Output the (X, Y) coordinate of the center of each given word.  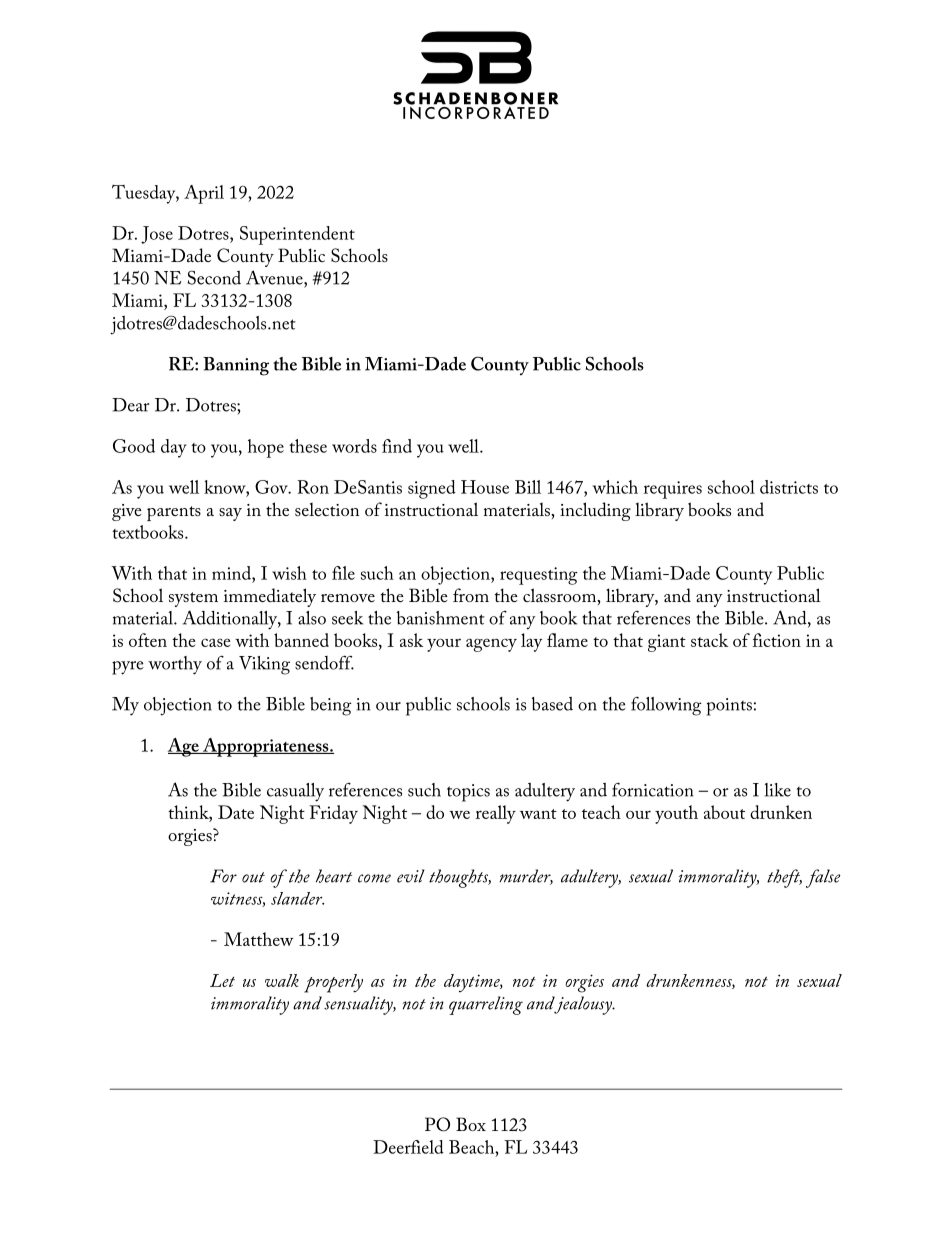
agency (491, 645)
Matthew (259, 939)
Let (222, 980)
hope (266, 448)
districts (789, 487)
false (823, 878)
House (485, 487)
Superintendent (297, 235)
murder (526, 877)
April (204, 194)
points (729, 707)
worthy (175, 665)
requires (673, 490)
